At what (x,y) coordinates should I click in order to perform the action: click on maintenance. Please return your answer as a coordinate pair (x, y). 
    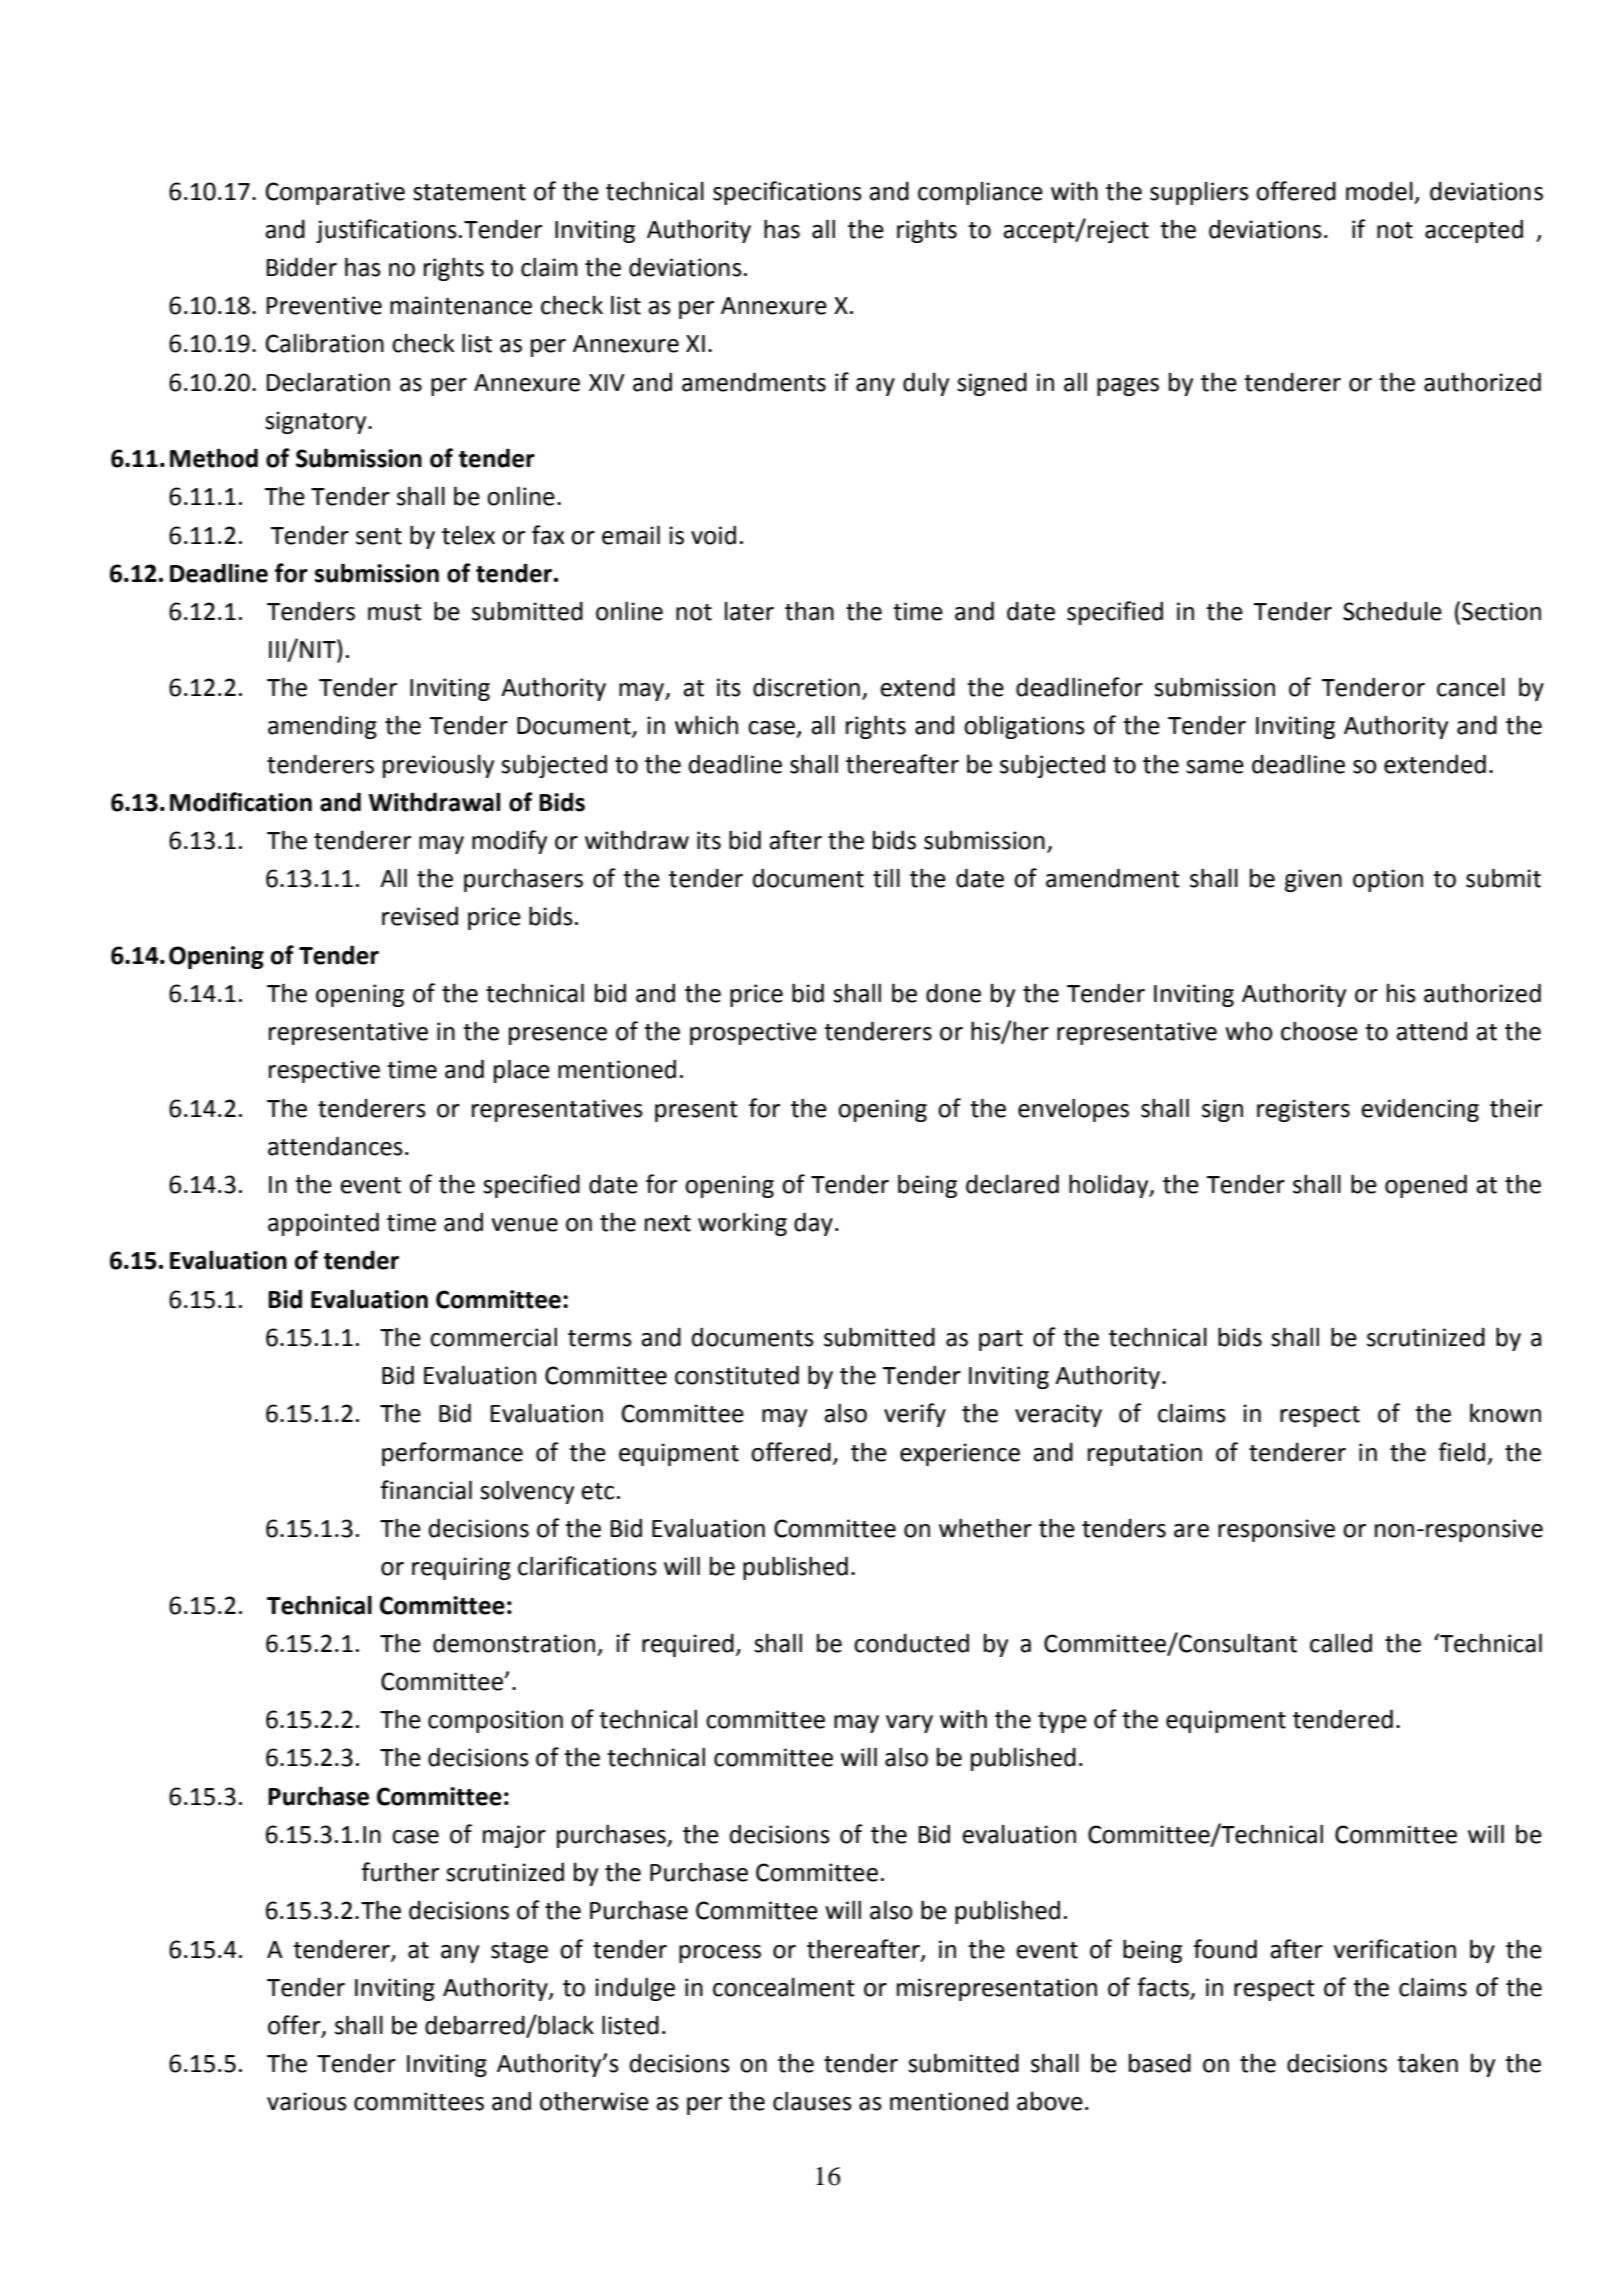
    Looking at the image, I should click on (461, 305).
